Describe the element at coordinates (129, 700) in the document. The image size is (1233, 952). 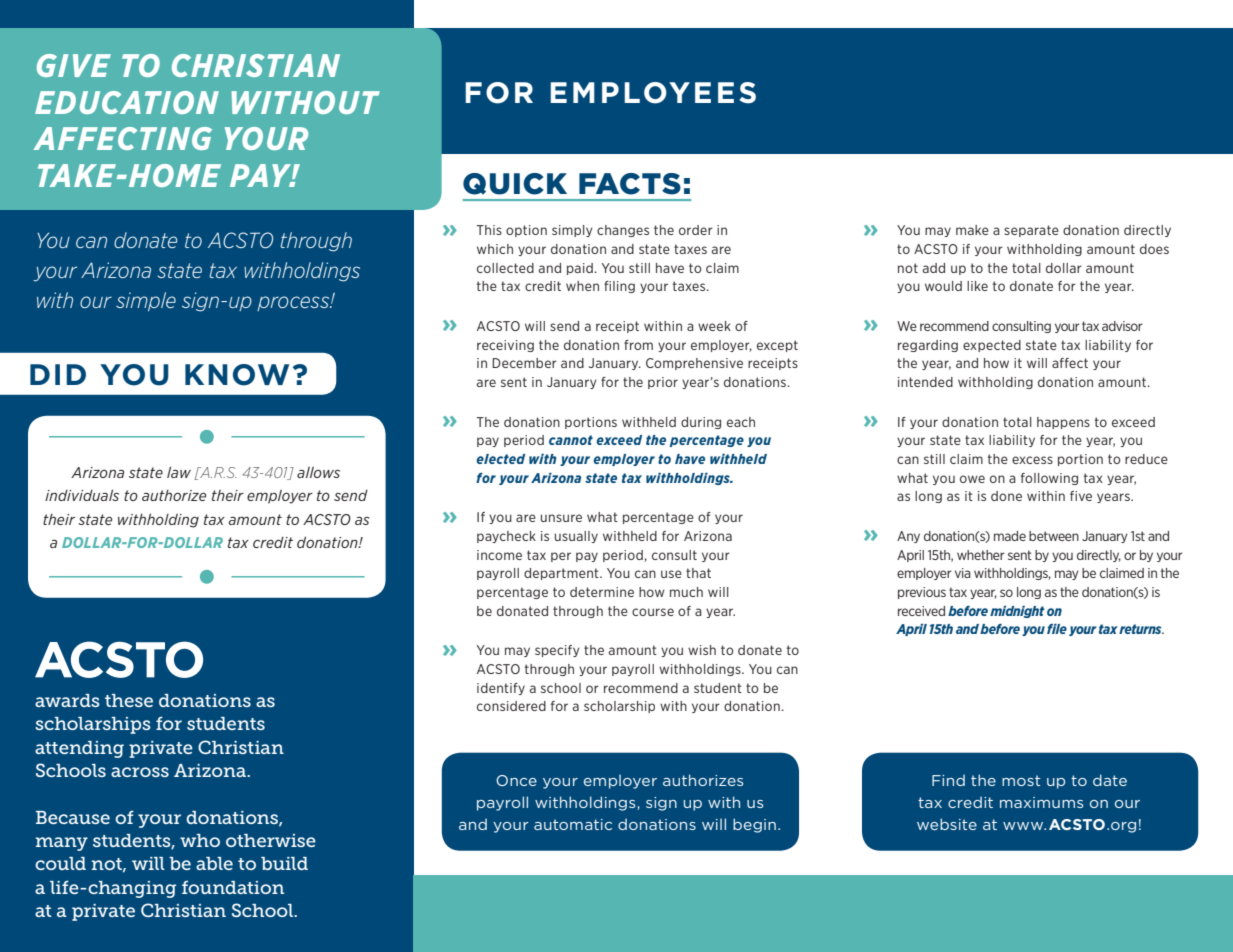
I see `these` at that location.
